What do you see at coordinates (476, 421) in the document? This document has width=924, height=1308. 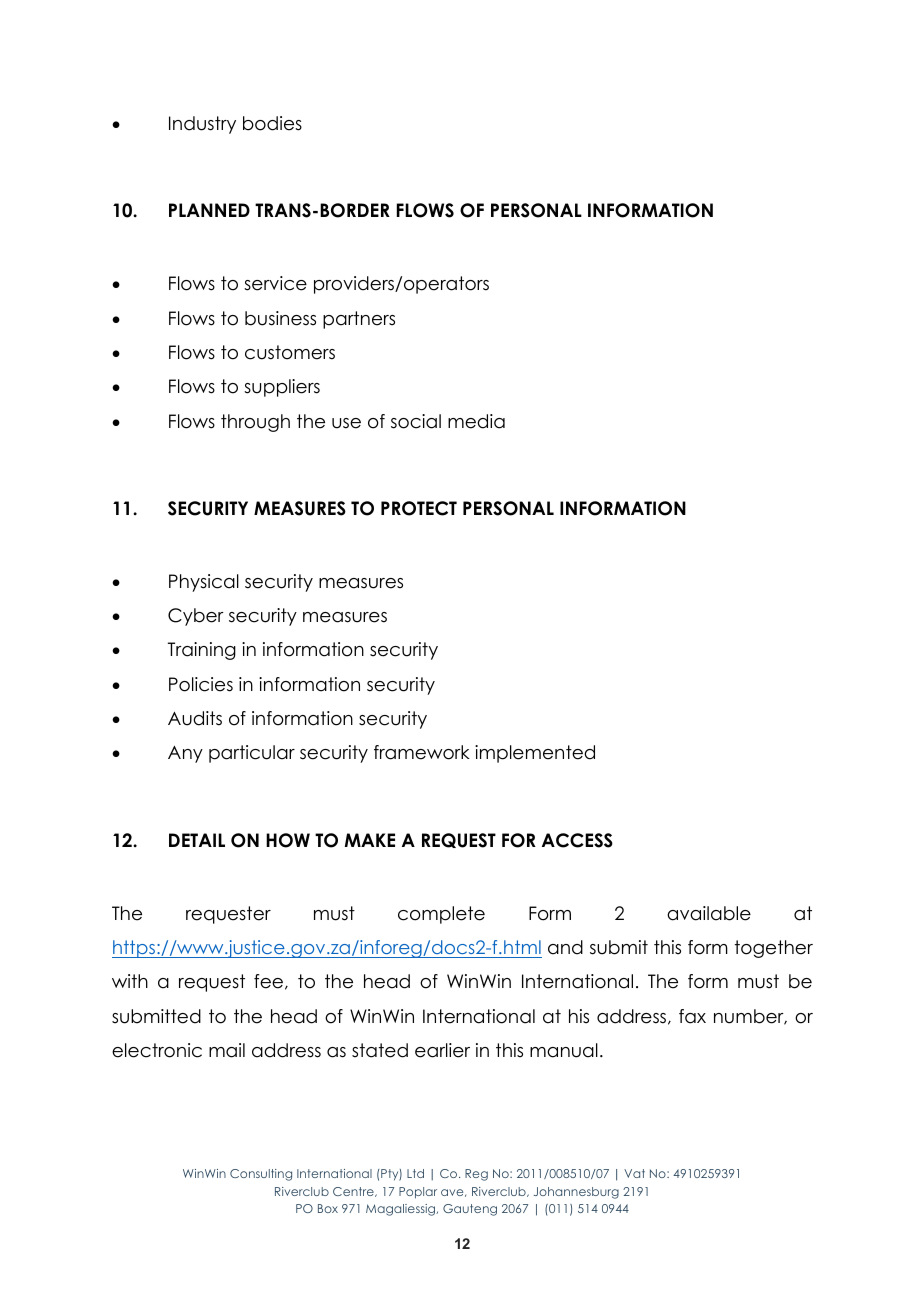 I see `media` at bounding box center [476, 421].
